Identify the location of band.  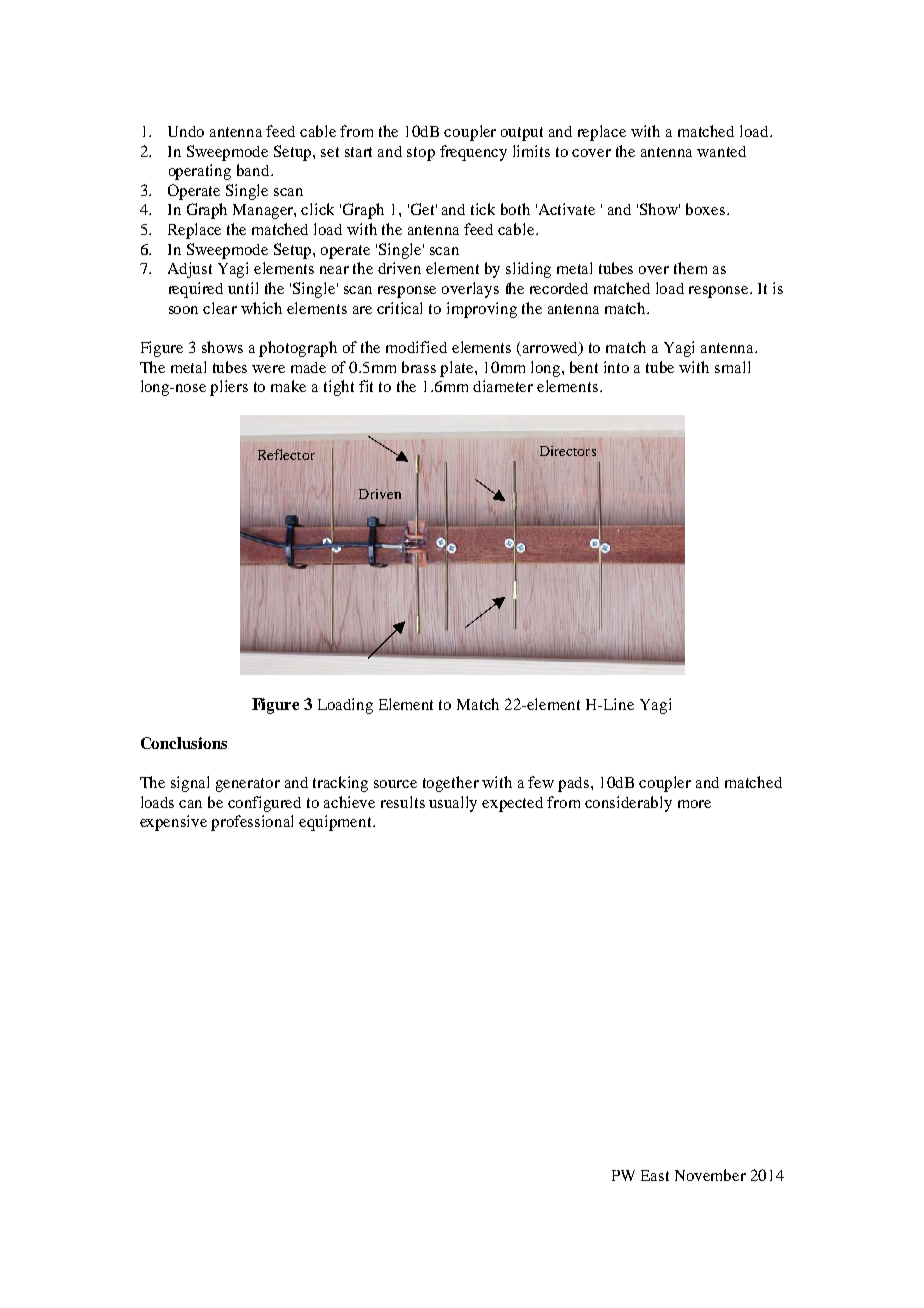
(254, 170).
